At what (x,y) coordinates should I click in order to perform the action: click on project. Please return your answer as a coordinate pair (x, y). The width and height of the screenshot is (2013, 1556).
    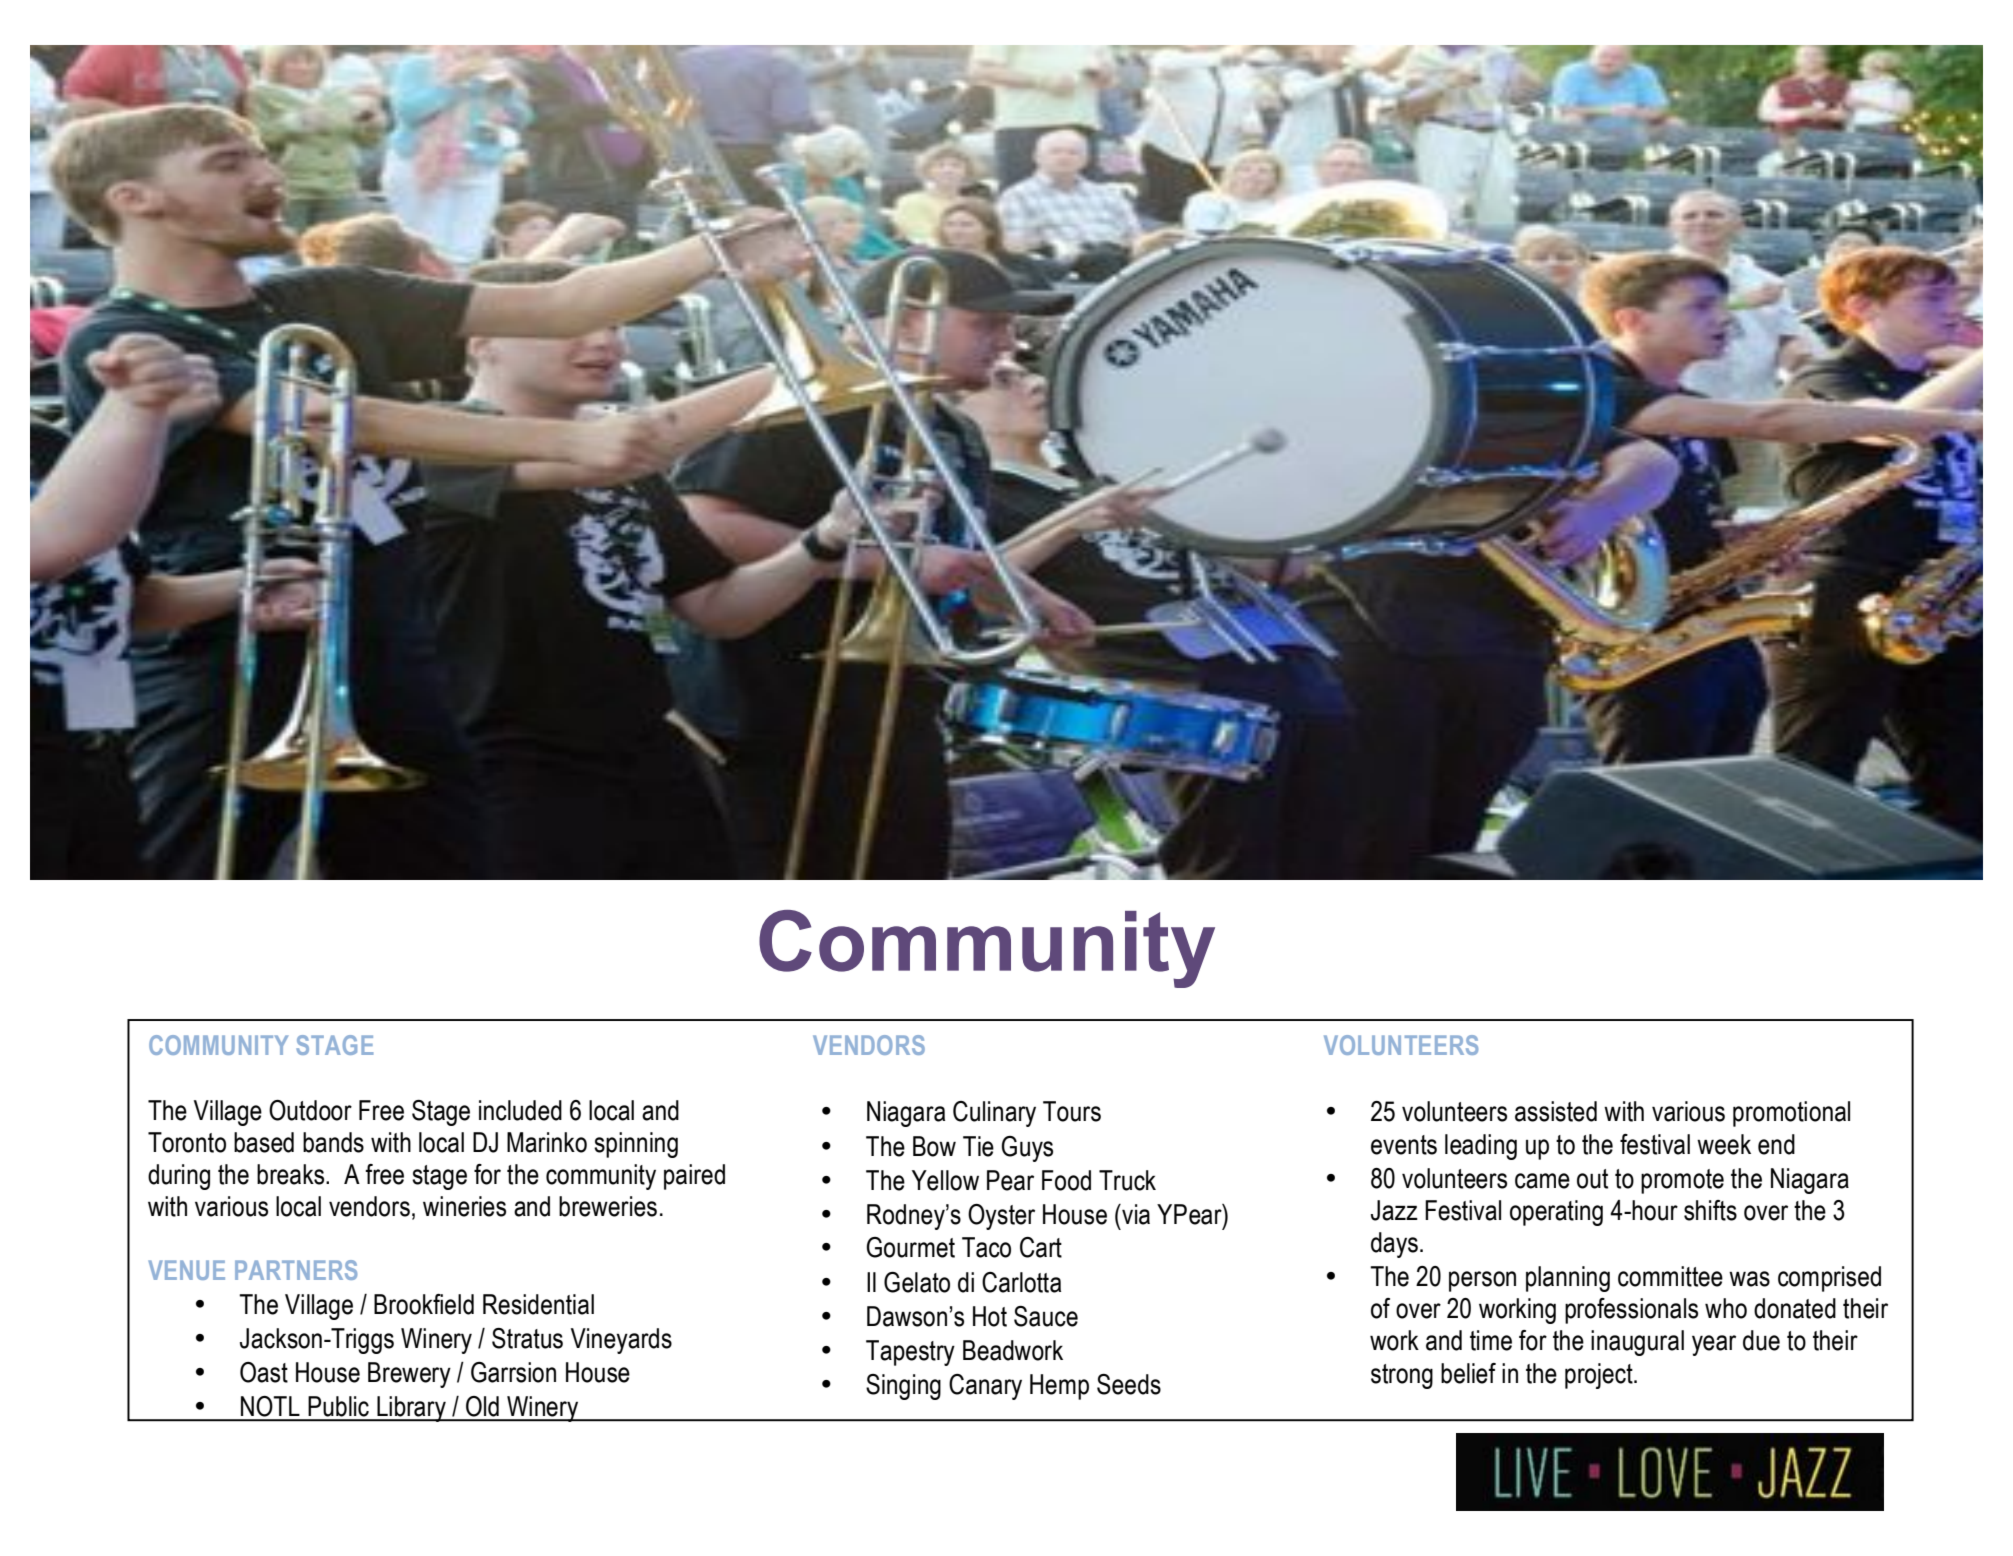
    Looking at the image, I should click on (1600, 1376).
